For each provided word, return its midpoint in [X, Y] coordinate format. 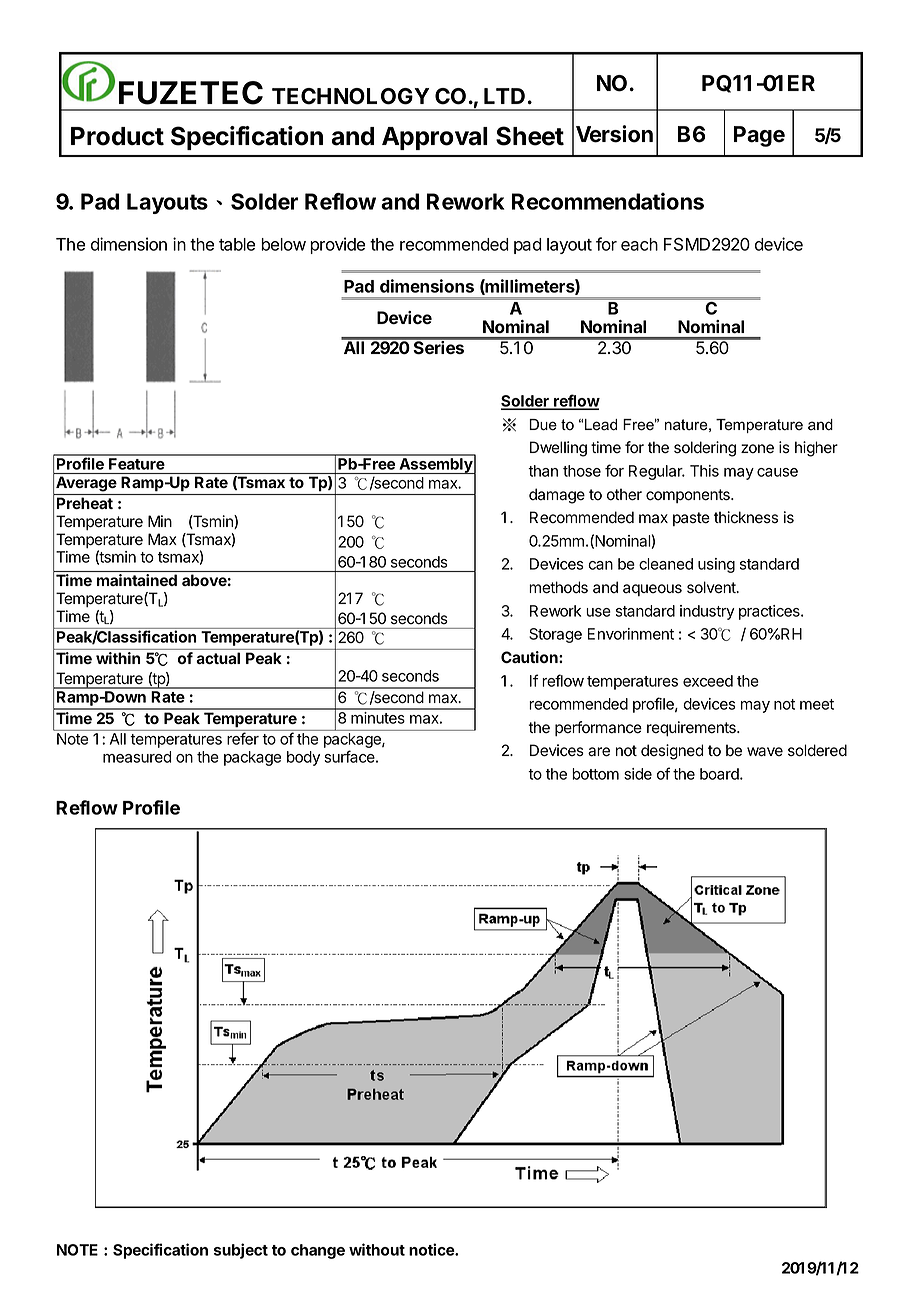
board [720, 774]
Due [543, 425]
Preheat [85, 503]
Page [759, 136]
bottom [595, 774]
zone [757, 449]
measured [137, 757]
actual [218, 658]
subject [241, 1251]
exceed [708, 681]
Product [117, 136]
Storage [555, 635]
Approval [435, 138]
